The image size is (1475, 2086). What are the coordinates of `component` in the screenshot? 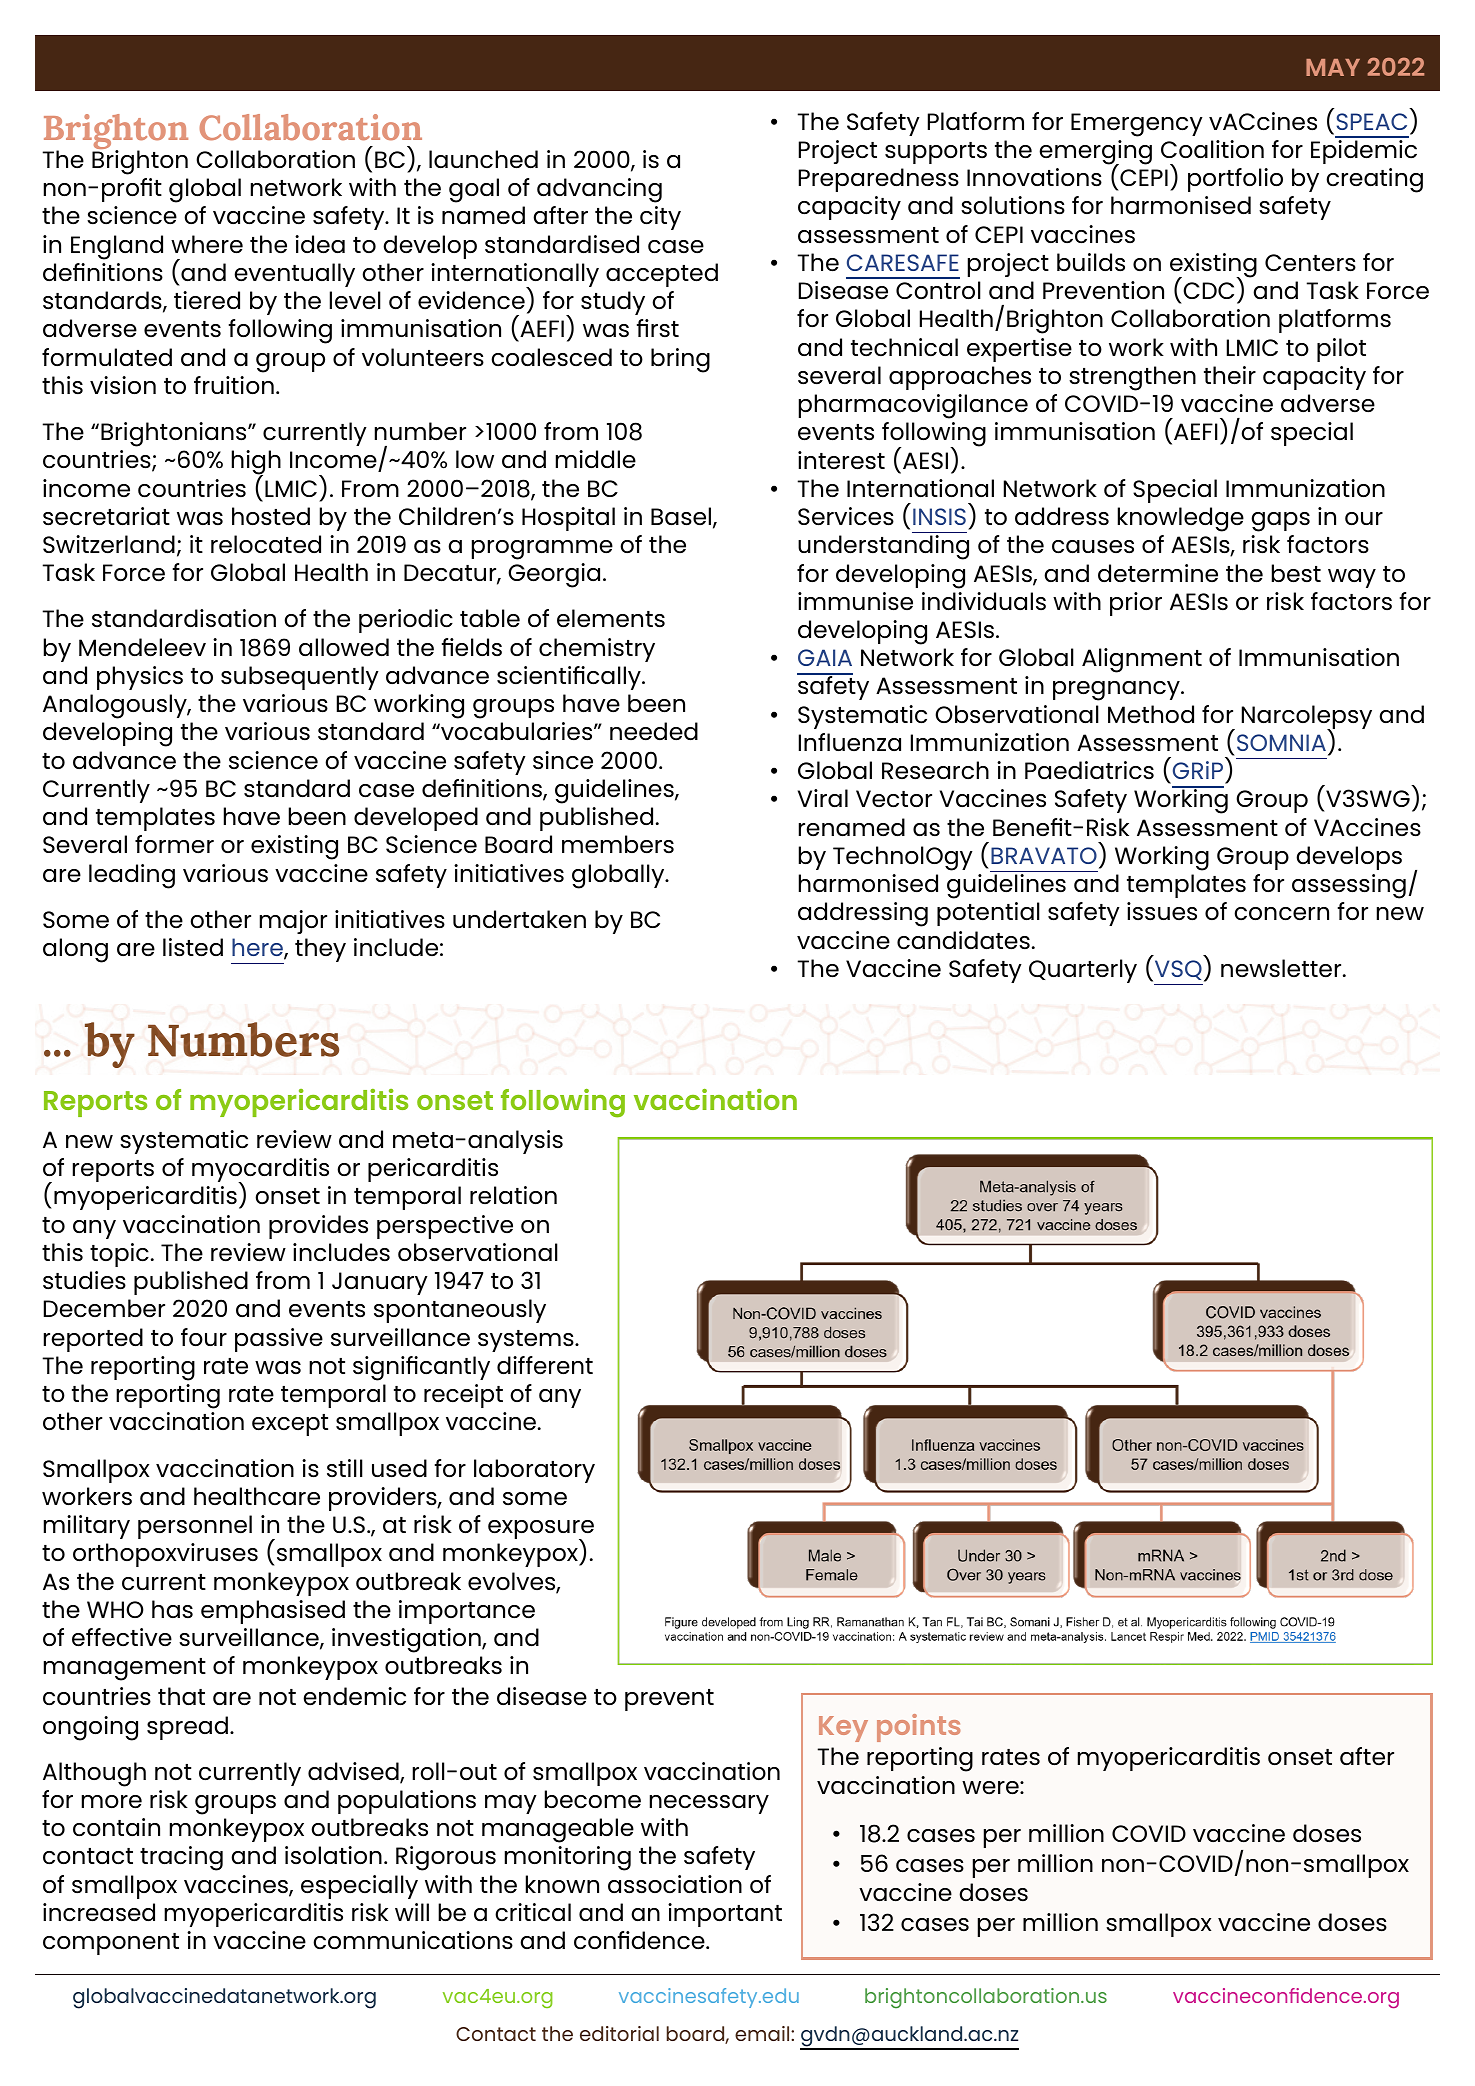 It's located at (111, 1944).
